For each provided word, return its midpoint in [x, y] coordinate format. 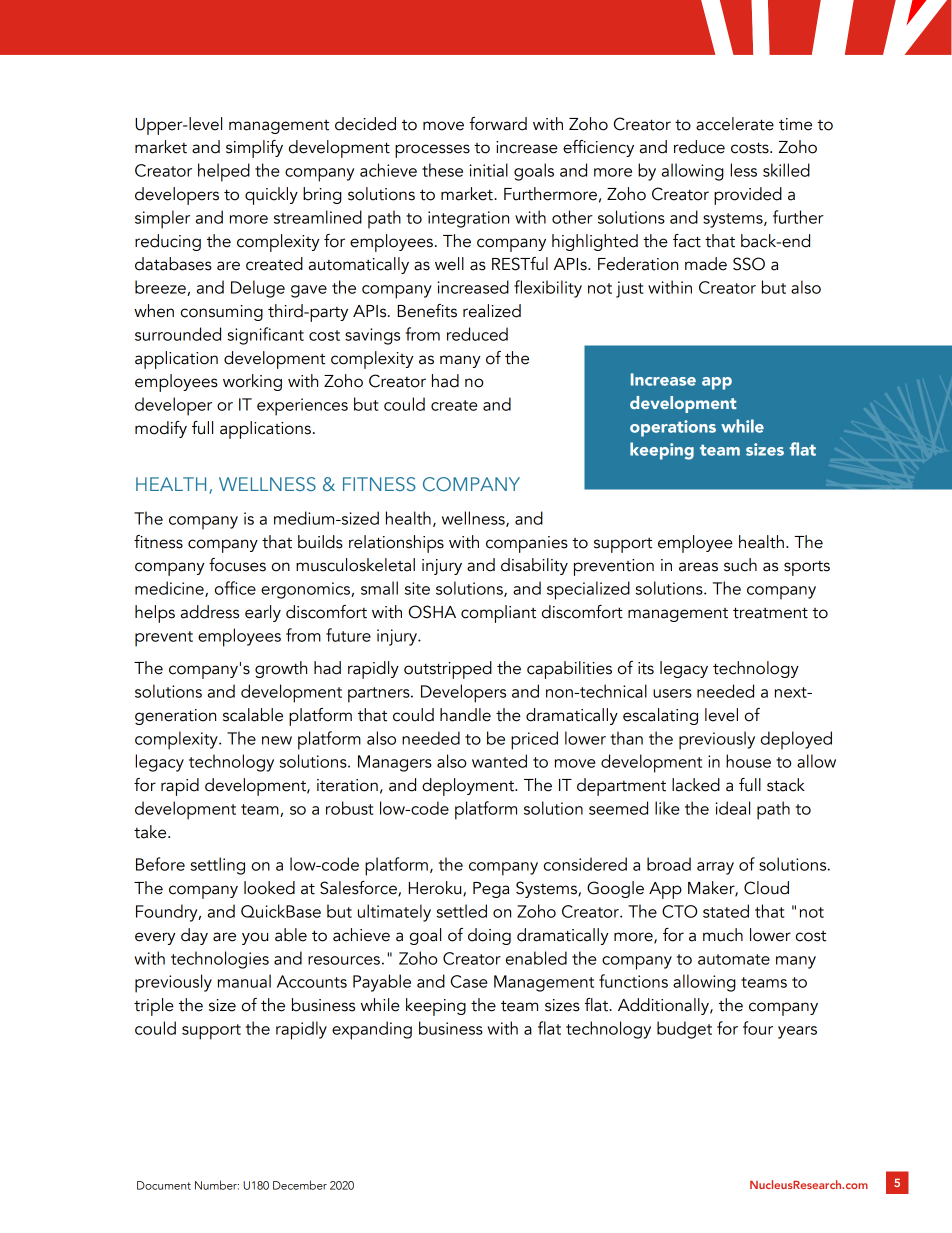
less [744, 170]
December [300, 1185]
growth [281, 669]
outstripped [448, 670]
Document [164, 1185]
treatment [770, 613]
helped [224, 172]
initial [489, 170]
